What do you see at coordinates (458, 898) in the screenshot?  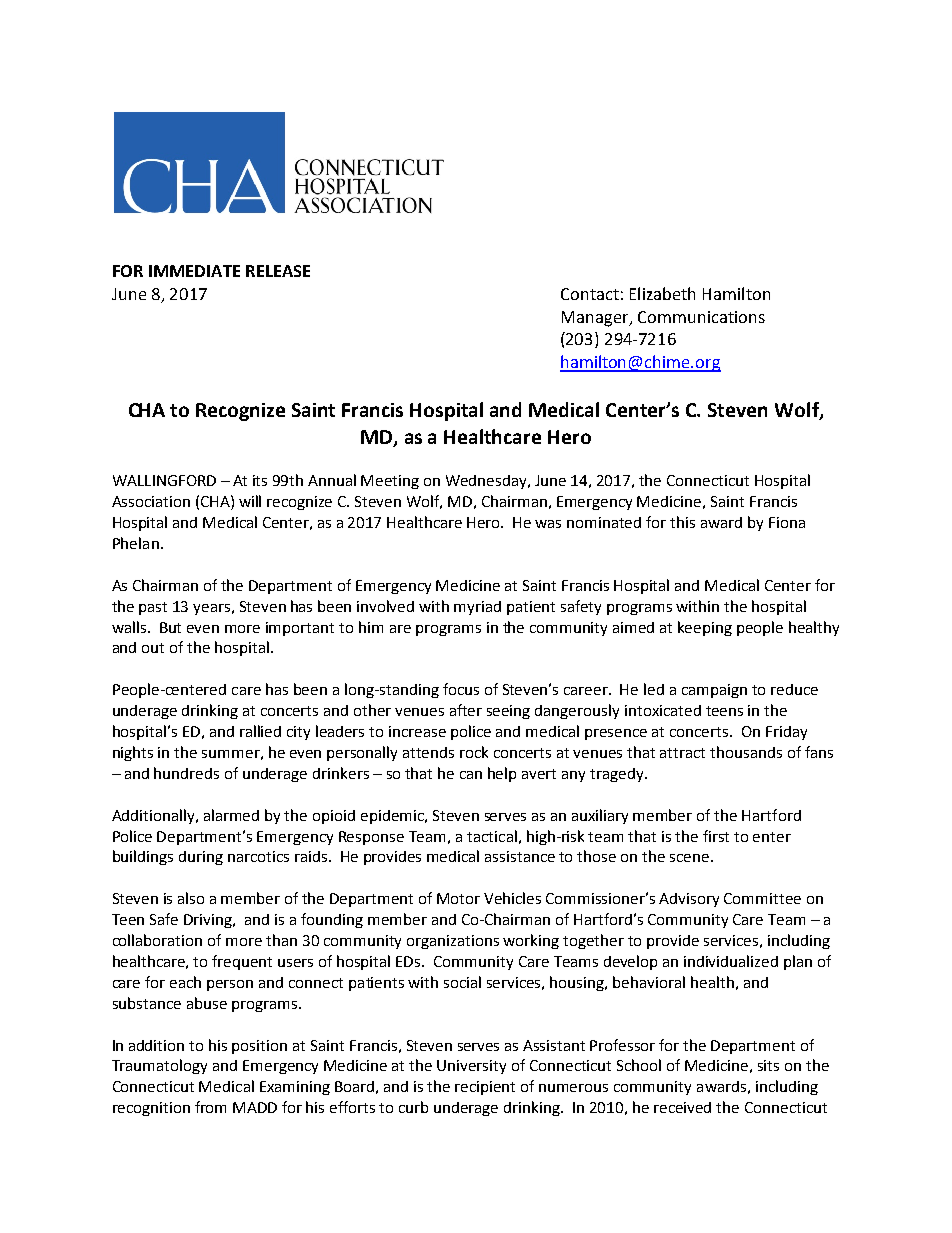 I see `Motor` at bounding box center [458, 898].
